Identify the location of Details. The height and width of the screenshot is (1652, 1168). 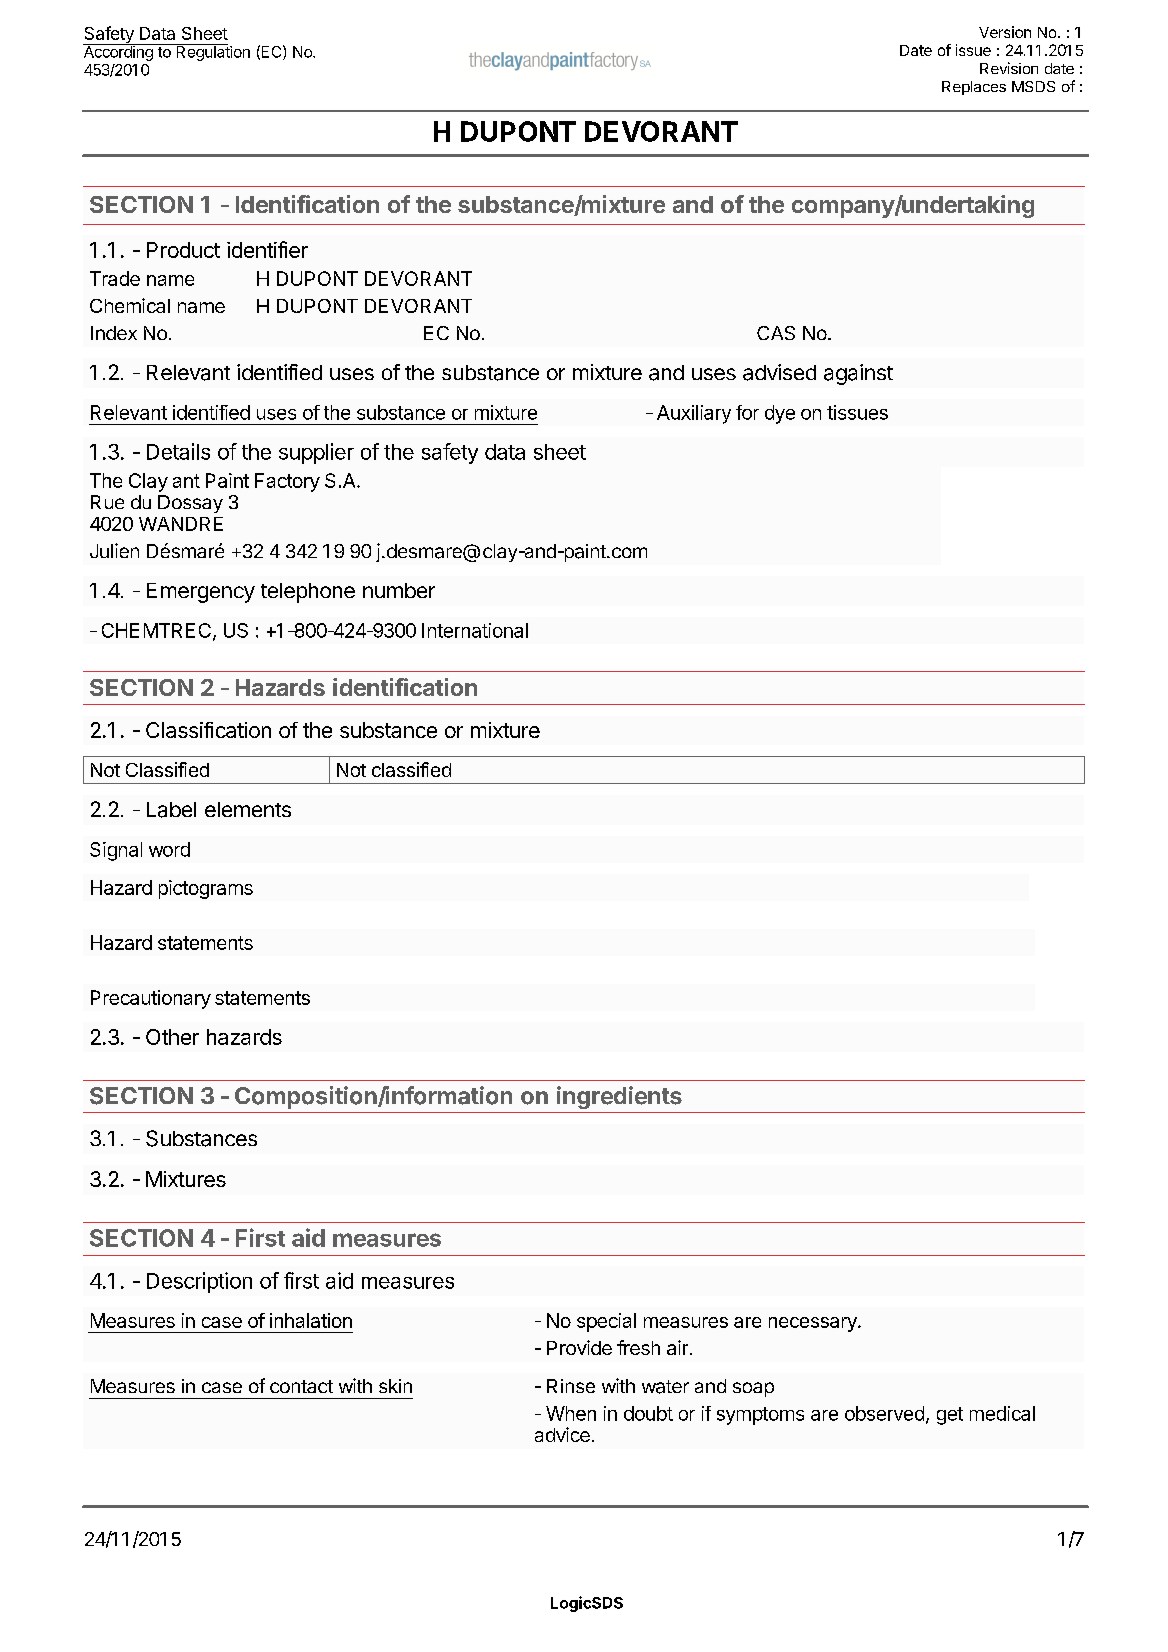
(178, 451).
